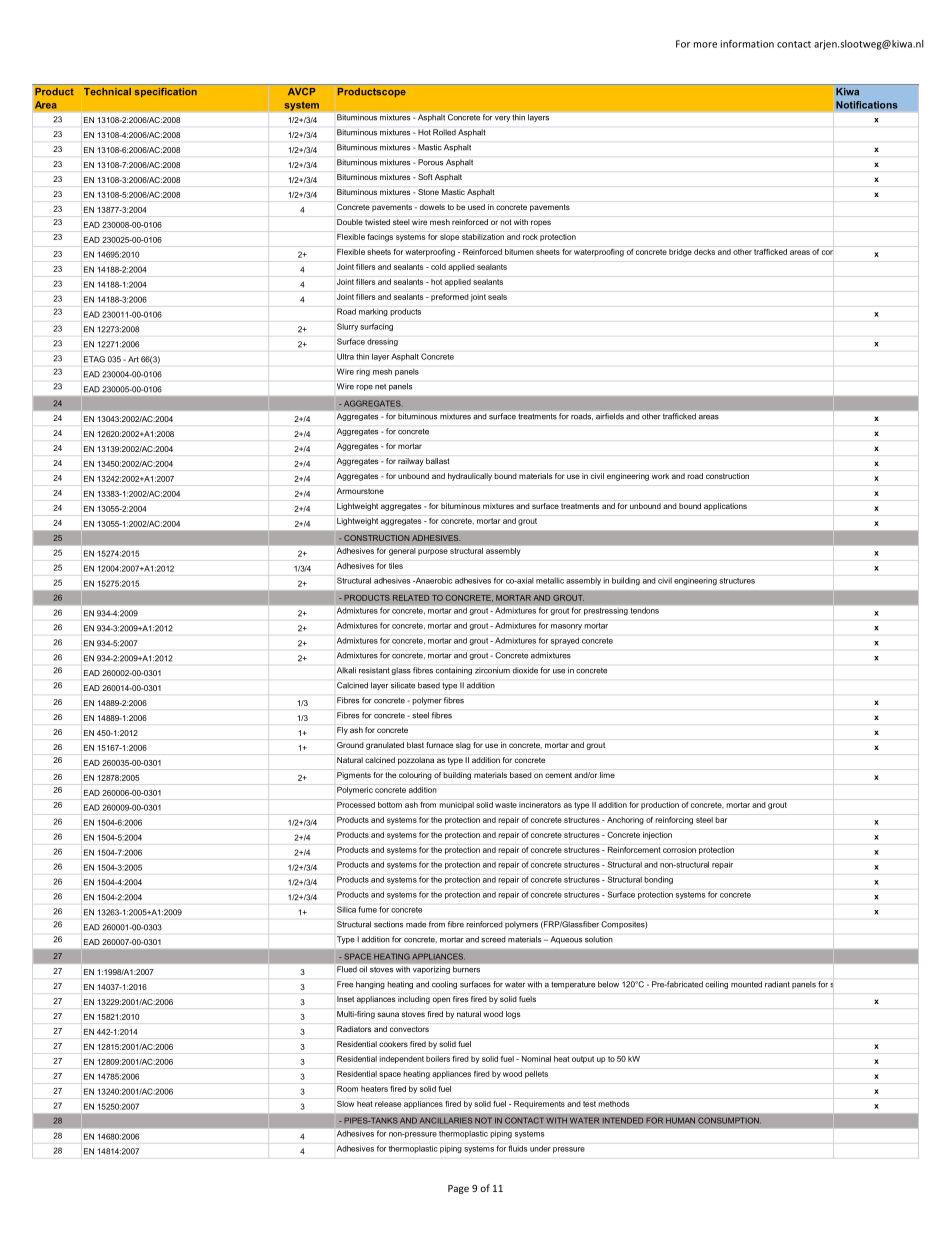 The image size is (952, 1233). Describe the element at coordinates (346, 670) in the screenshot. I see `Alkali` at that location.
